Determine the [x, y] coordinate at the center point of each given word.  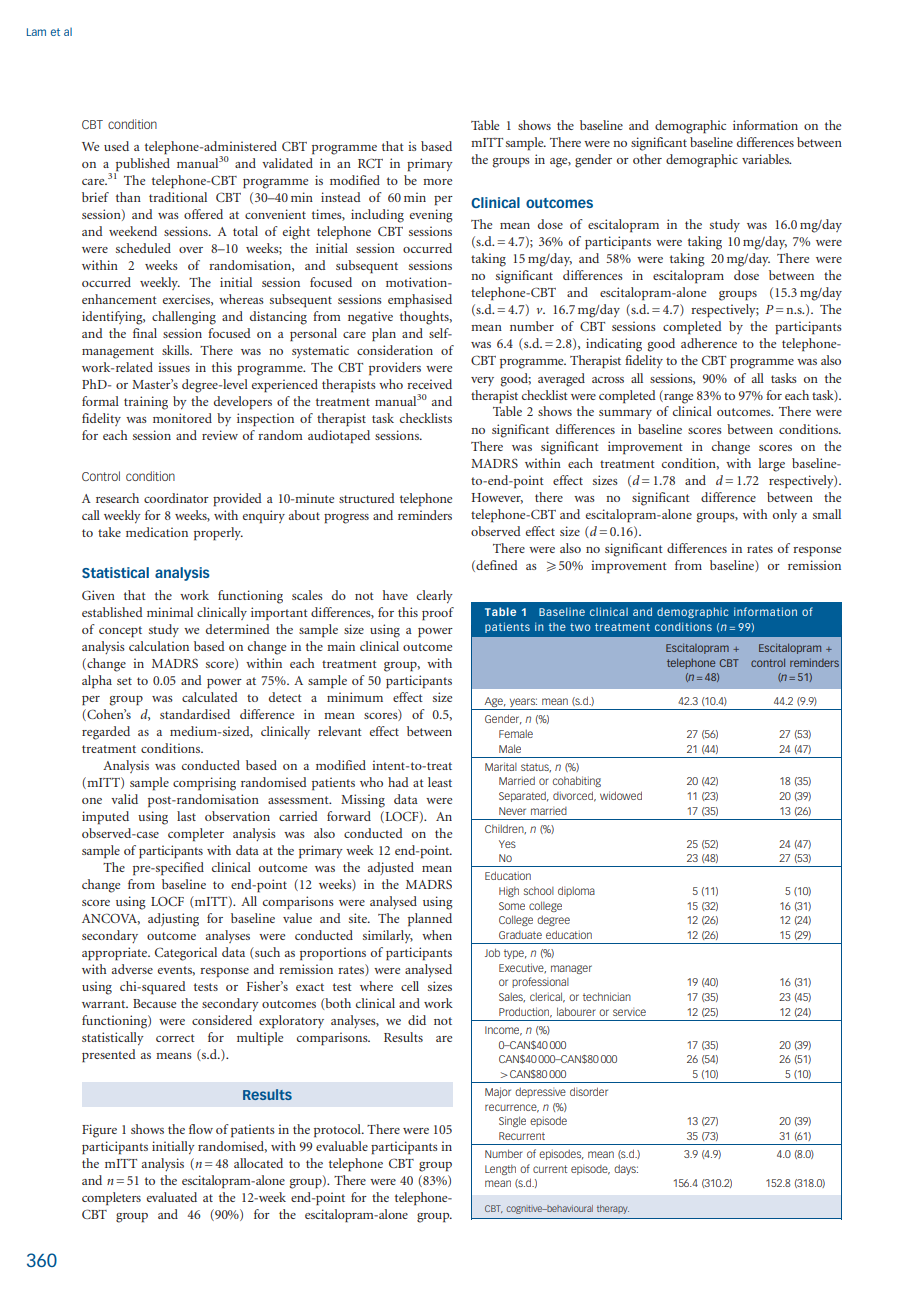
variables [766, 159]
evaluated [172, 1197]
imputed [105, 818]
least [440, 782]
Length [500, 1170]
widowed [621, 795]
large [772, 465]
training [146, 403]
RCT [370, 163]
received [429, 384]
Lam [36, 32]
